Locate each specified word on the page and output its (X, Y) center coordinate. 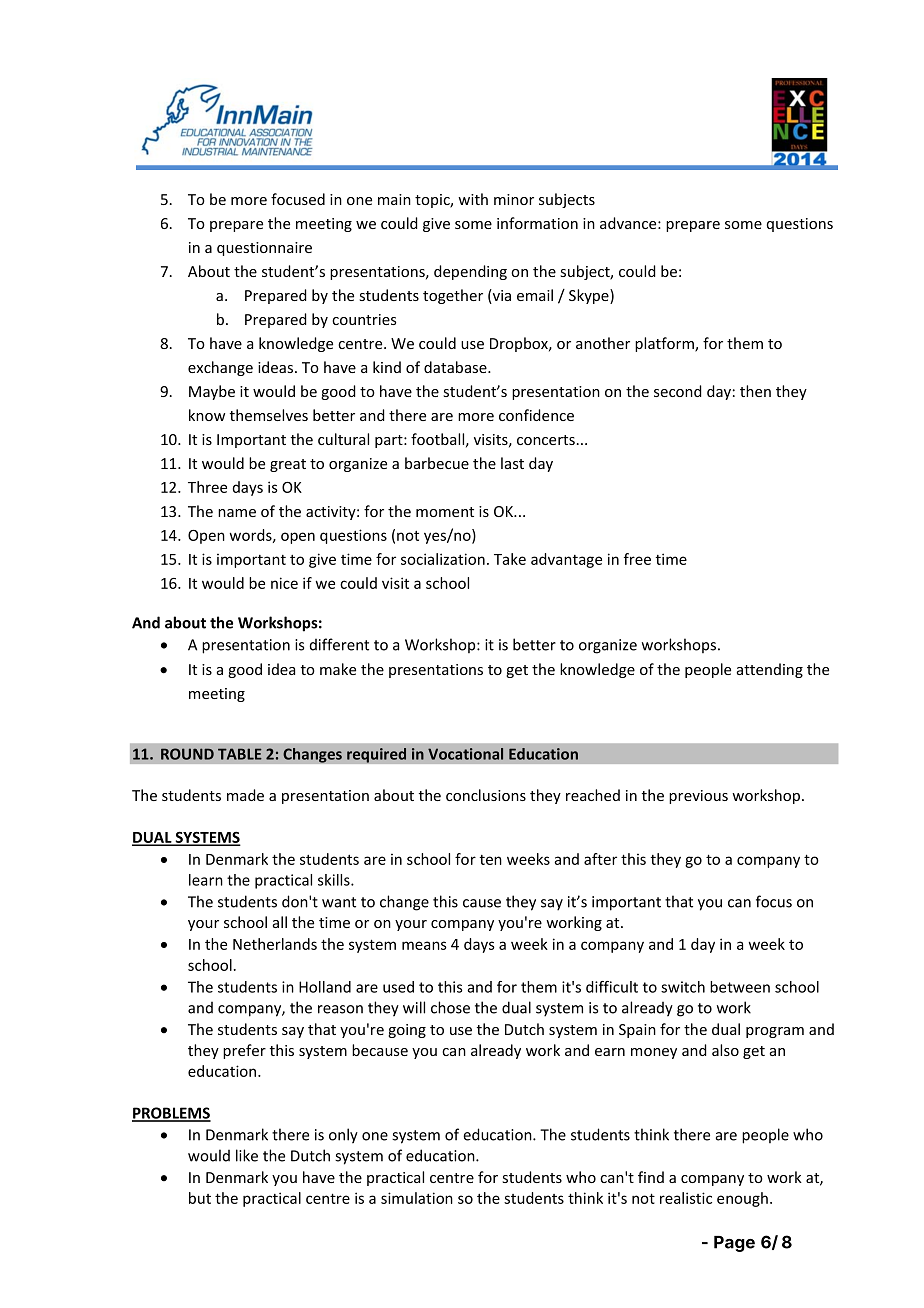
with (473, 199)
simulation (417, 1198)
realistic (686, 1198)
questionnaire (264, 249)
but (200, 1198)
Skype (590, 296)
